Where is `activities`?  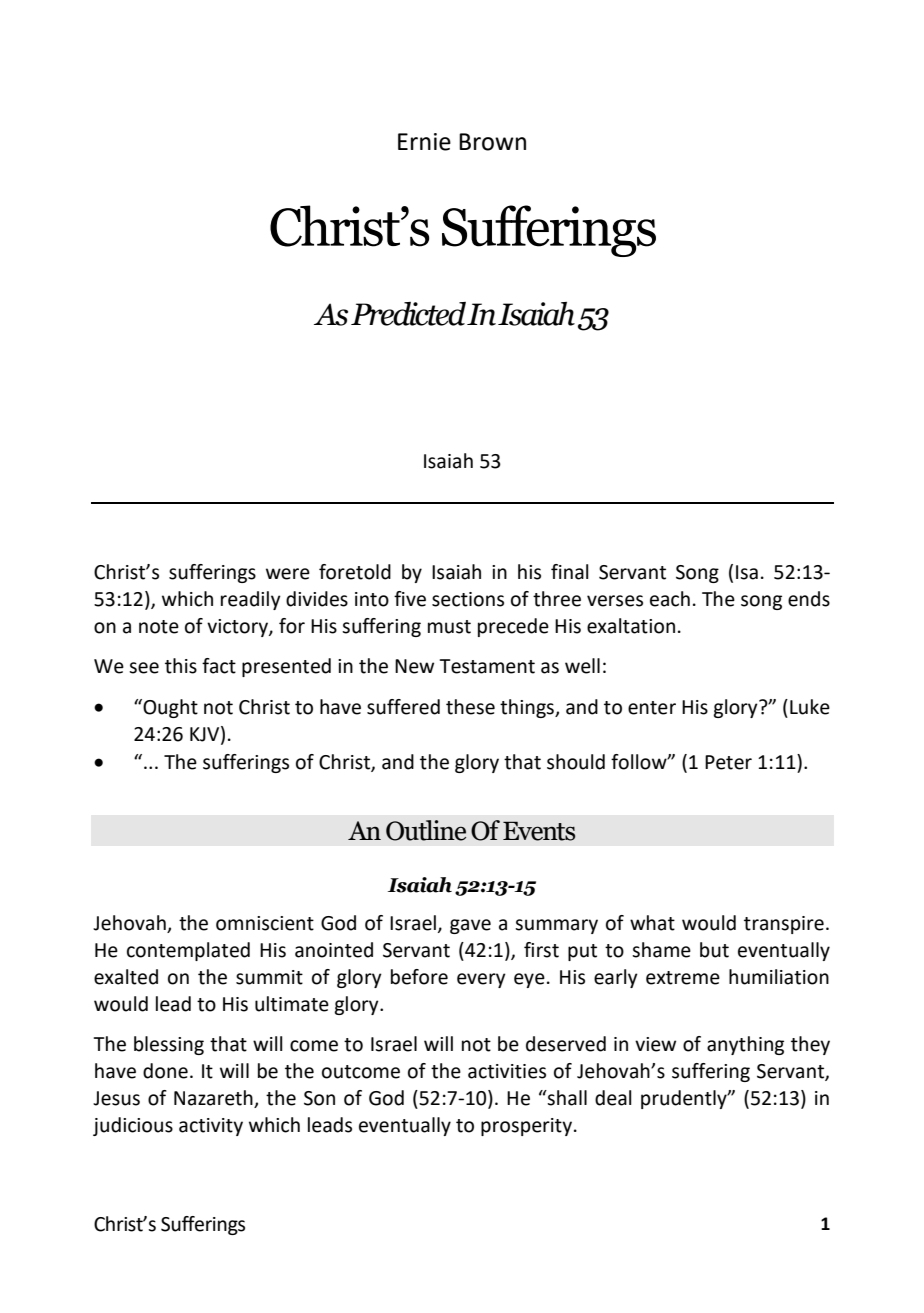 activities is located at coordinates (507, 1071).
